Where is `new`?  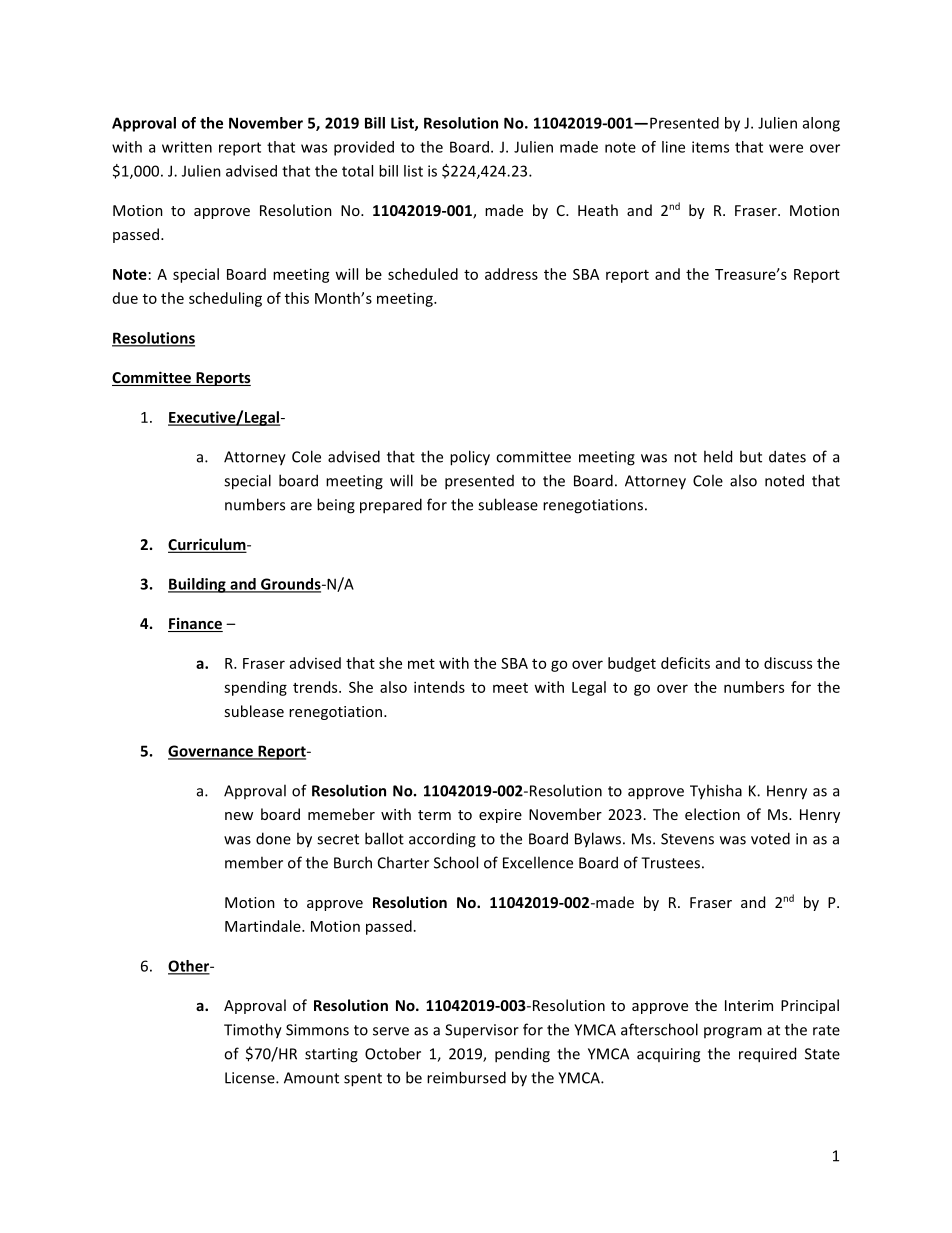 new is located at coordinates (239, 816).
